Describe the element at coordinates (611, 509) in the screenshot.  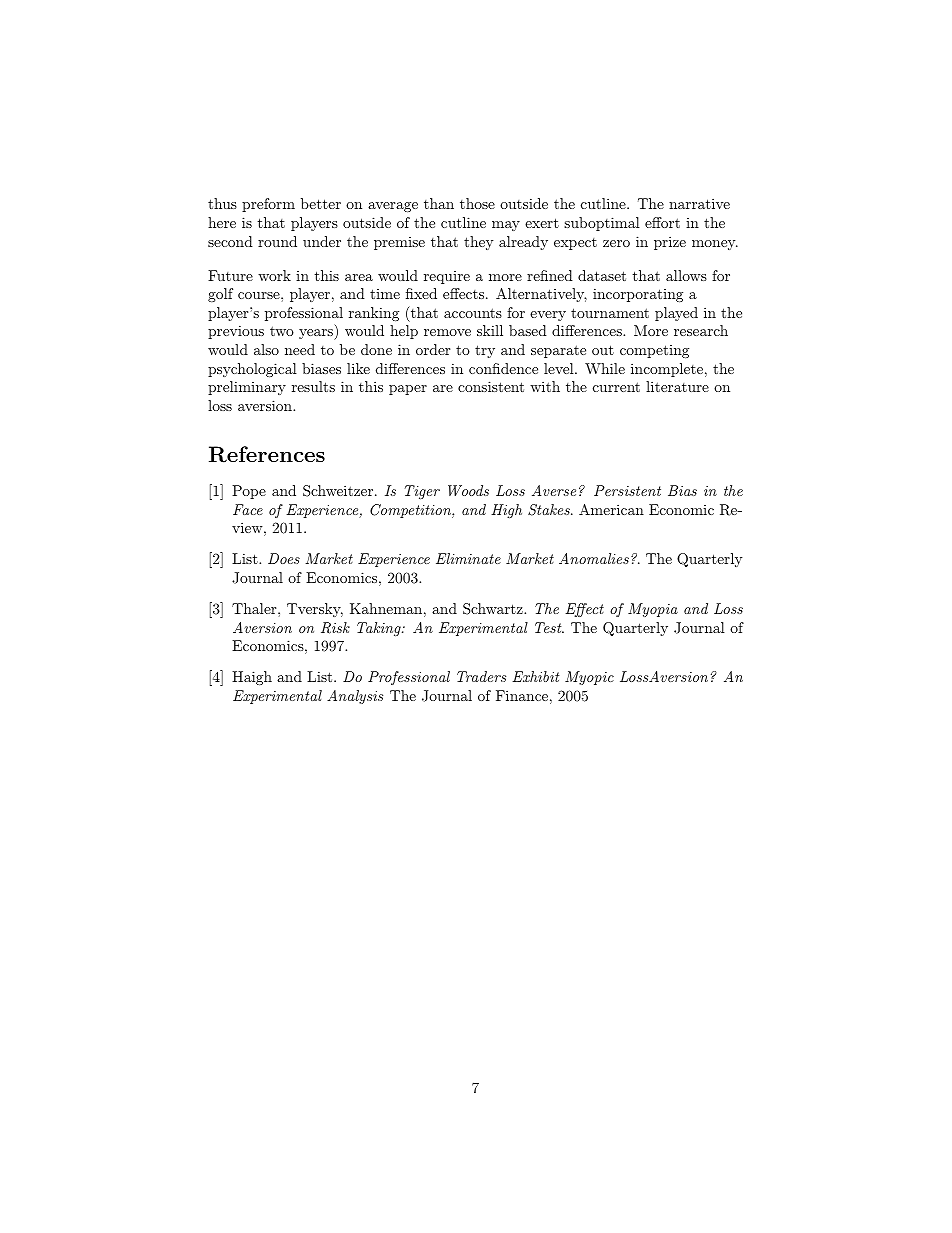
I see `American` at that location.
